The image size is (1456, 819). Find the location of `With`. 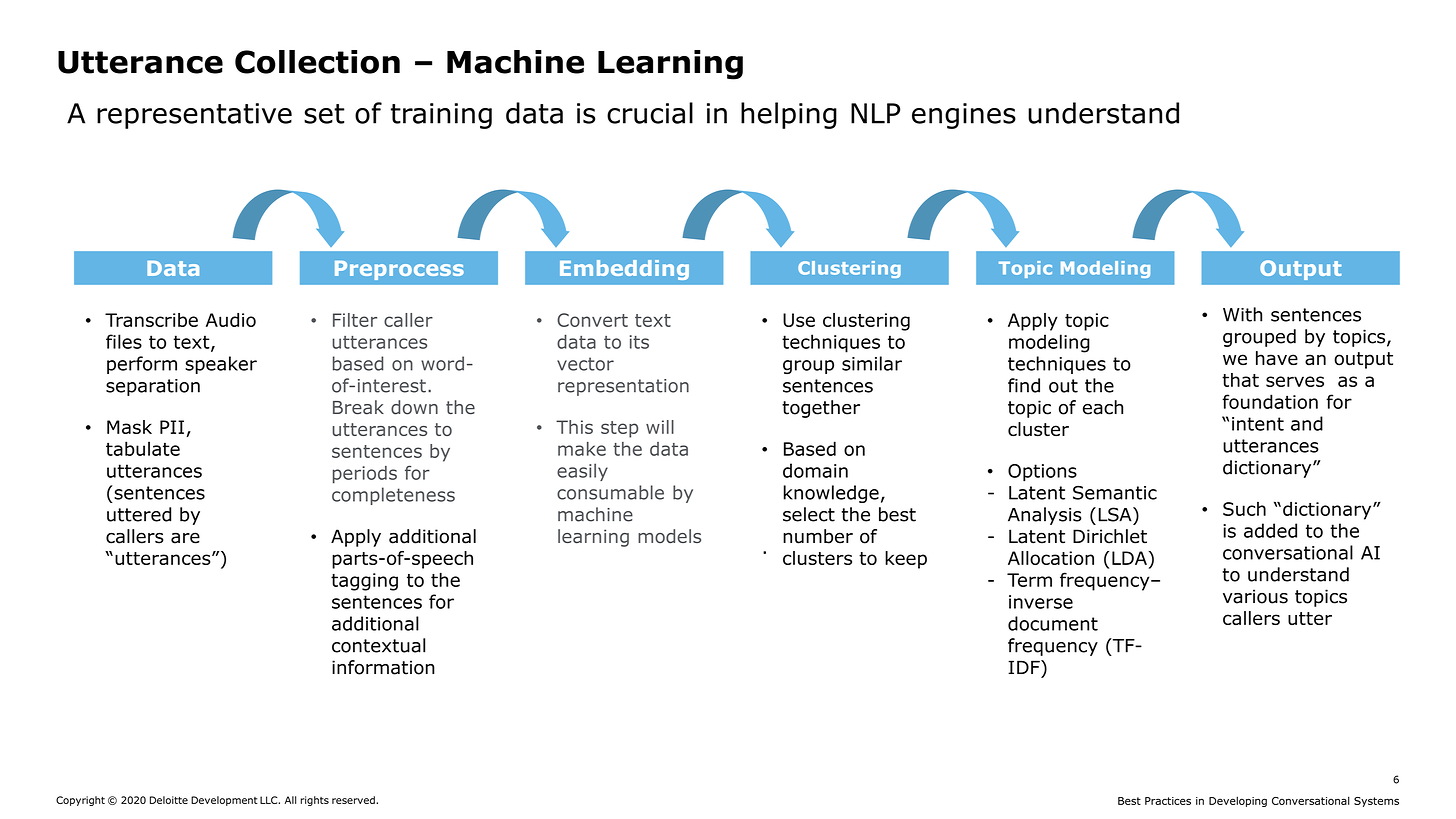

With is located at coordinates (1242, 314).
